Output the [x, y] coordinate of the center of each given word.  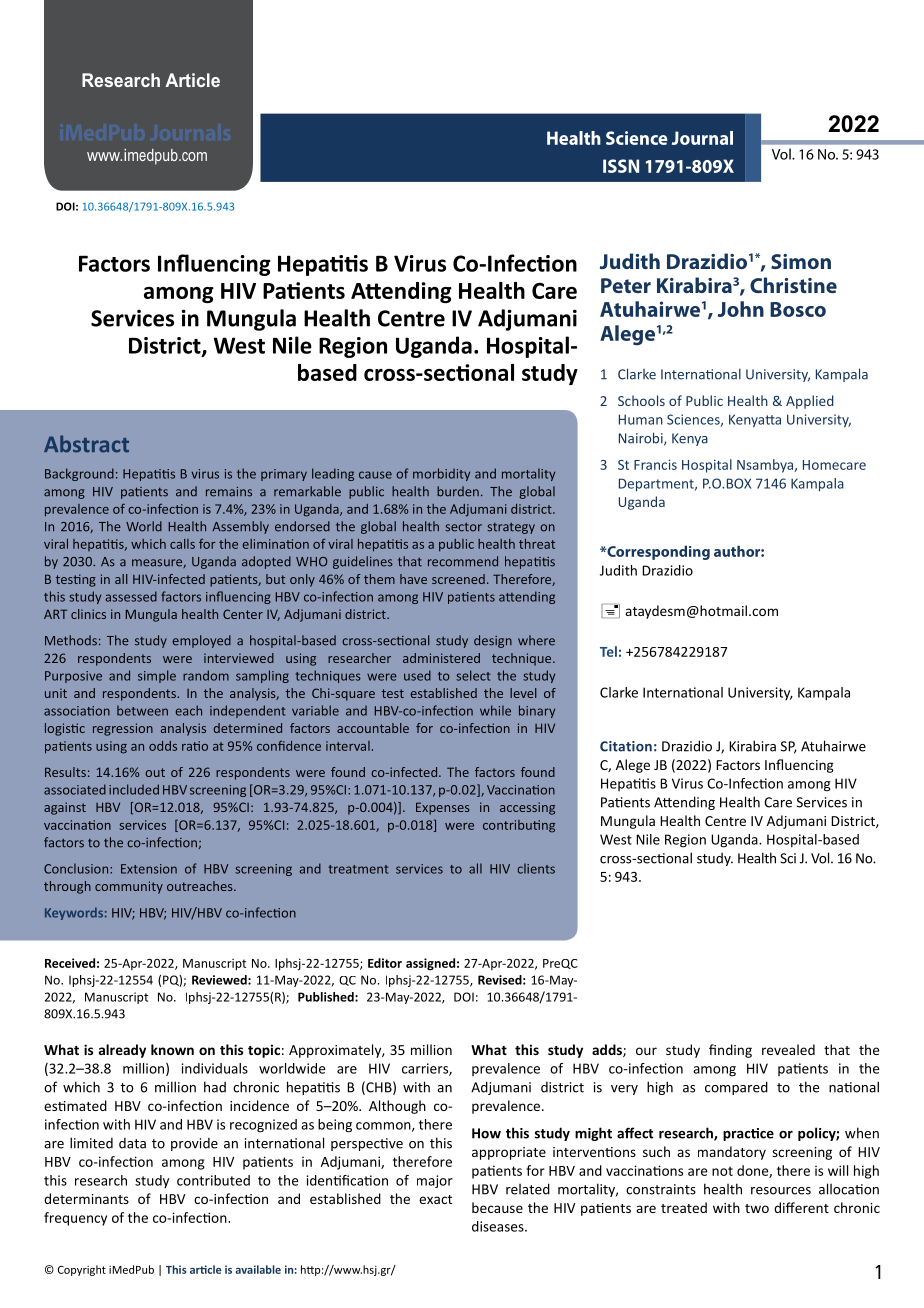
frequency [75, 1219]
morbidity [441, 474]
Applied [810, 402]
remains [229, 492]
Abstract [86, 444]
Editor [385, 963]
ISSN [621, 166]
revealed [788, 1049]
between [142, 710]
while [495, 710]
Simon [801, 261]
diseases [499, 1226]
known [172, 1049]
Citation [626, 746]
